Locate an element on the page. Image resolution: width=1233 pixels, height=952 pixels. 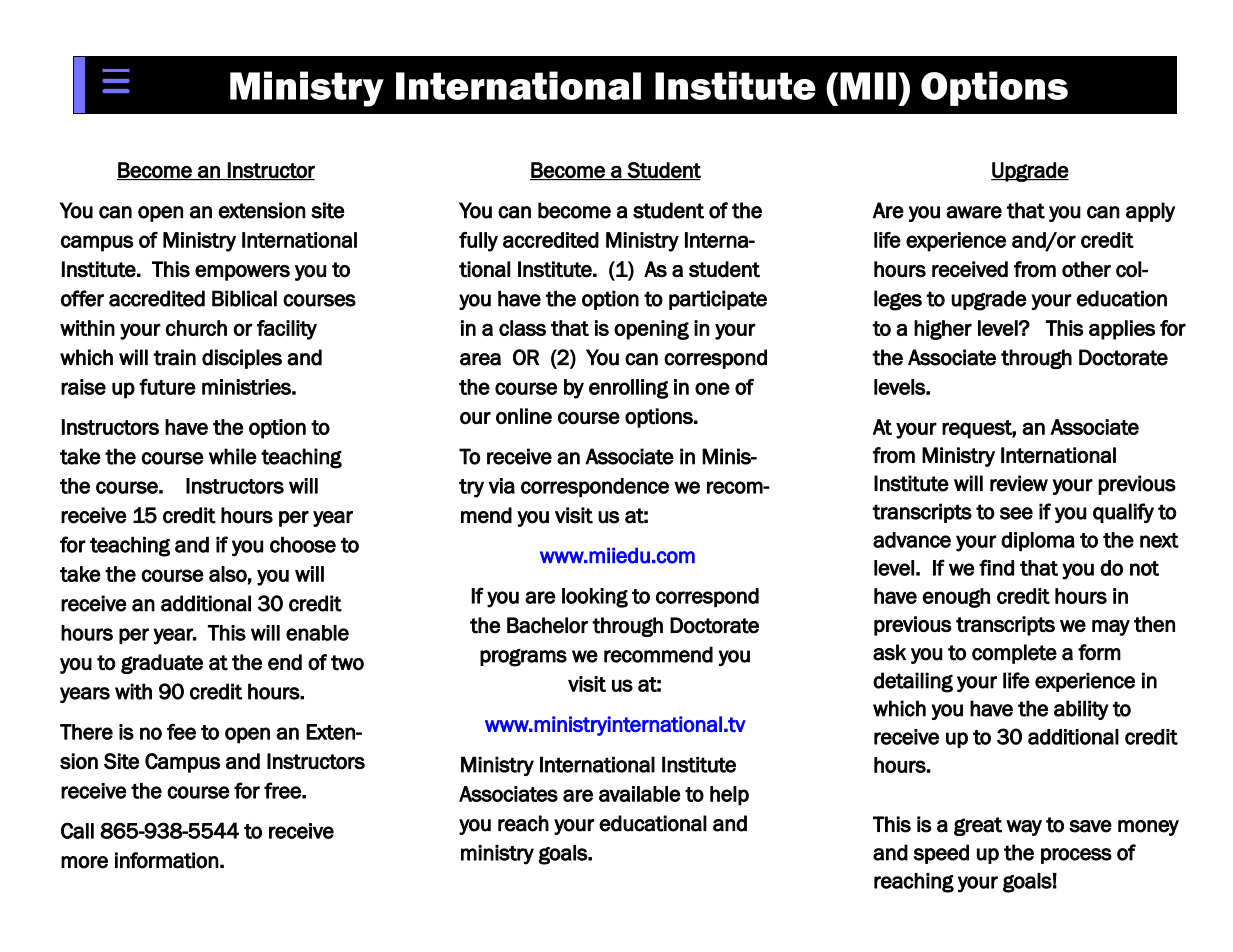
empowers is located at coordinates (242, 273).
